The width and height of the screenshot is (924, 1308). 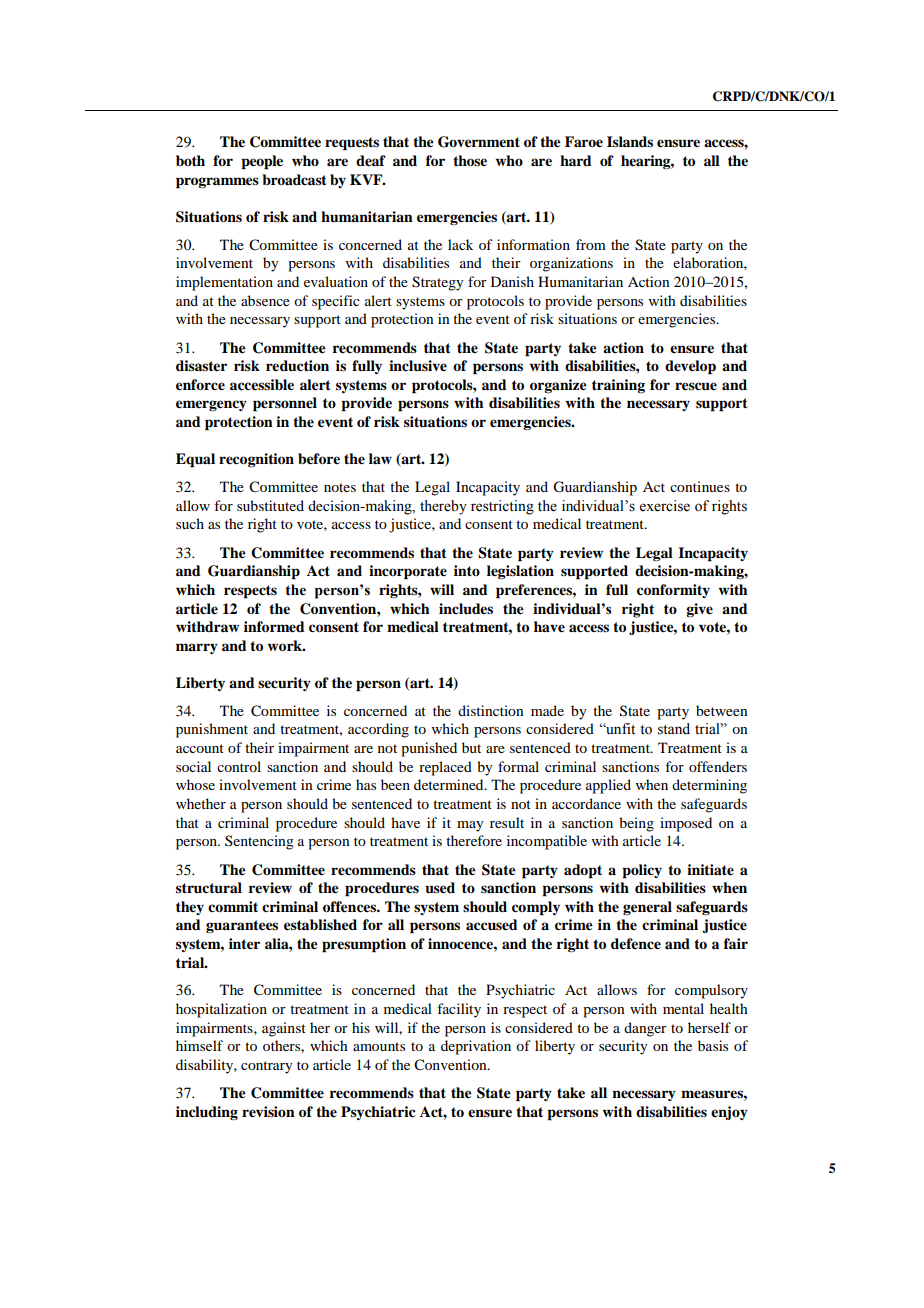 What do you see at coordinates (450, 784) in the screenshot?
I see `determined` at bounding box center [450, 784].
